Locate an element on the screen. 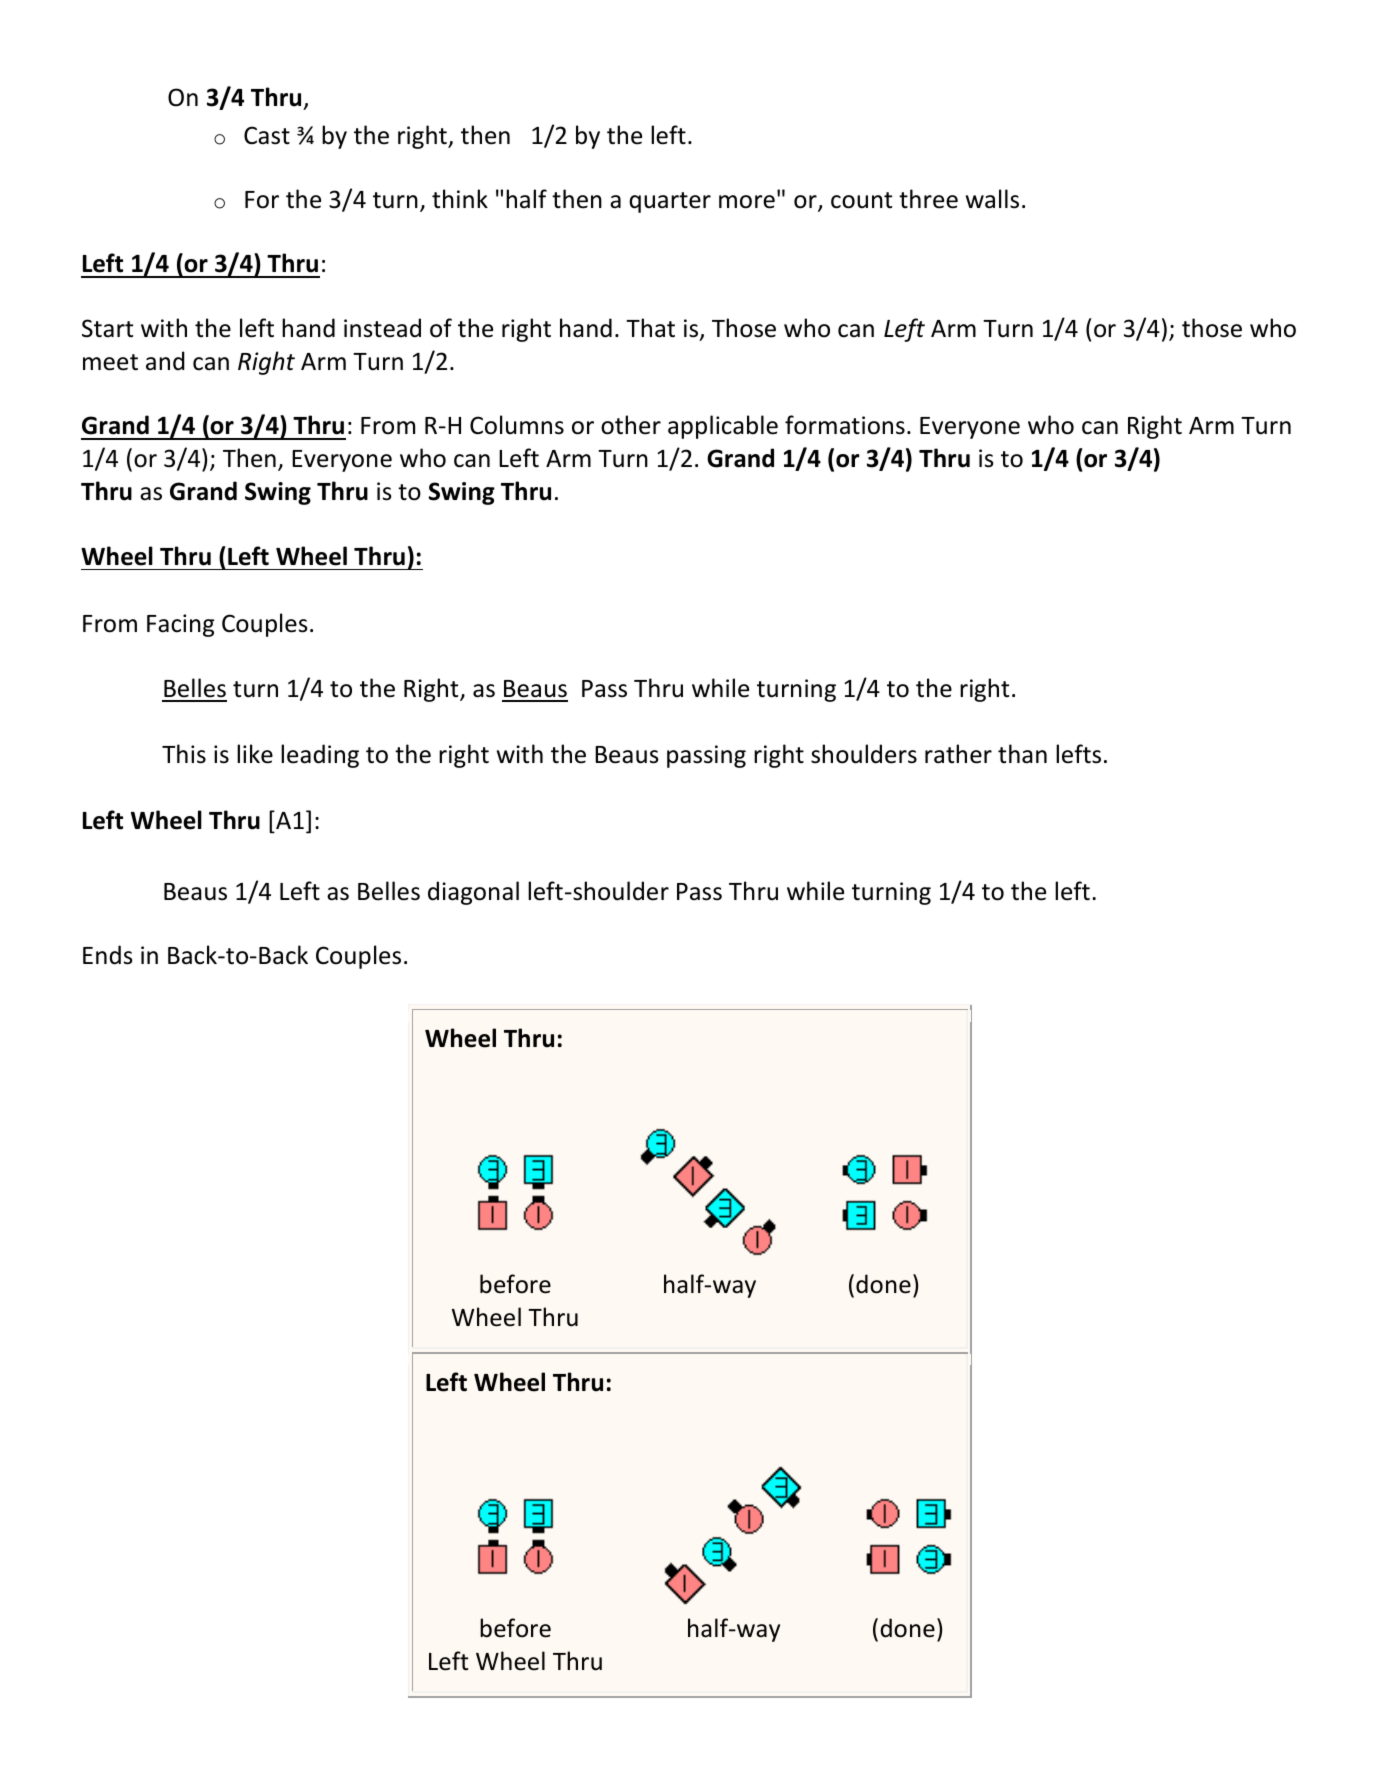  three is located at coordinates (928, 199).
